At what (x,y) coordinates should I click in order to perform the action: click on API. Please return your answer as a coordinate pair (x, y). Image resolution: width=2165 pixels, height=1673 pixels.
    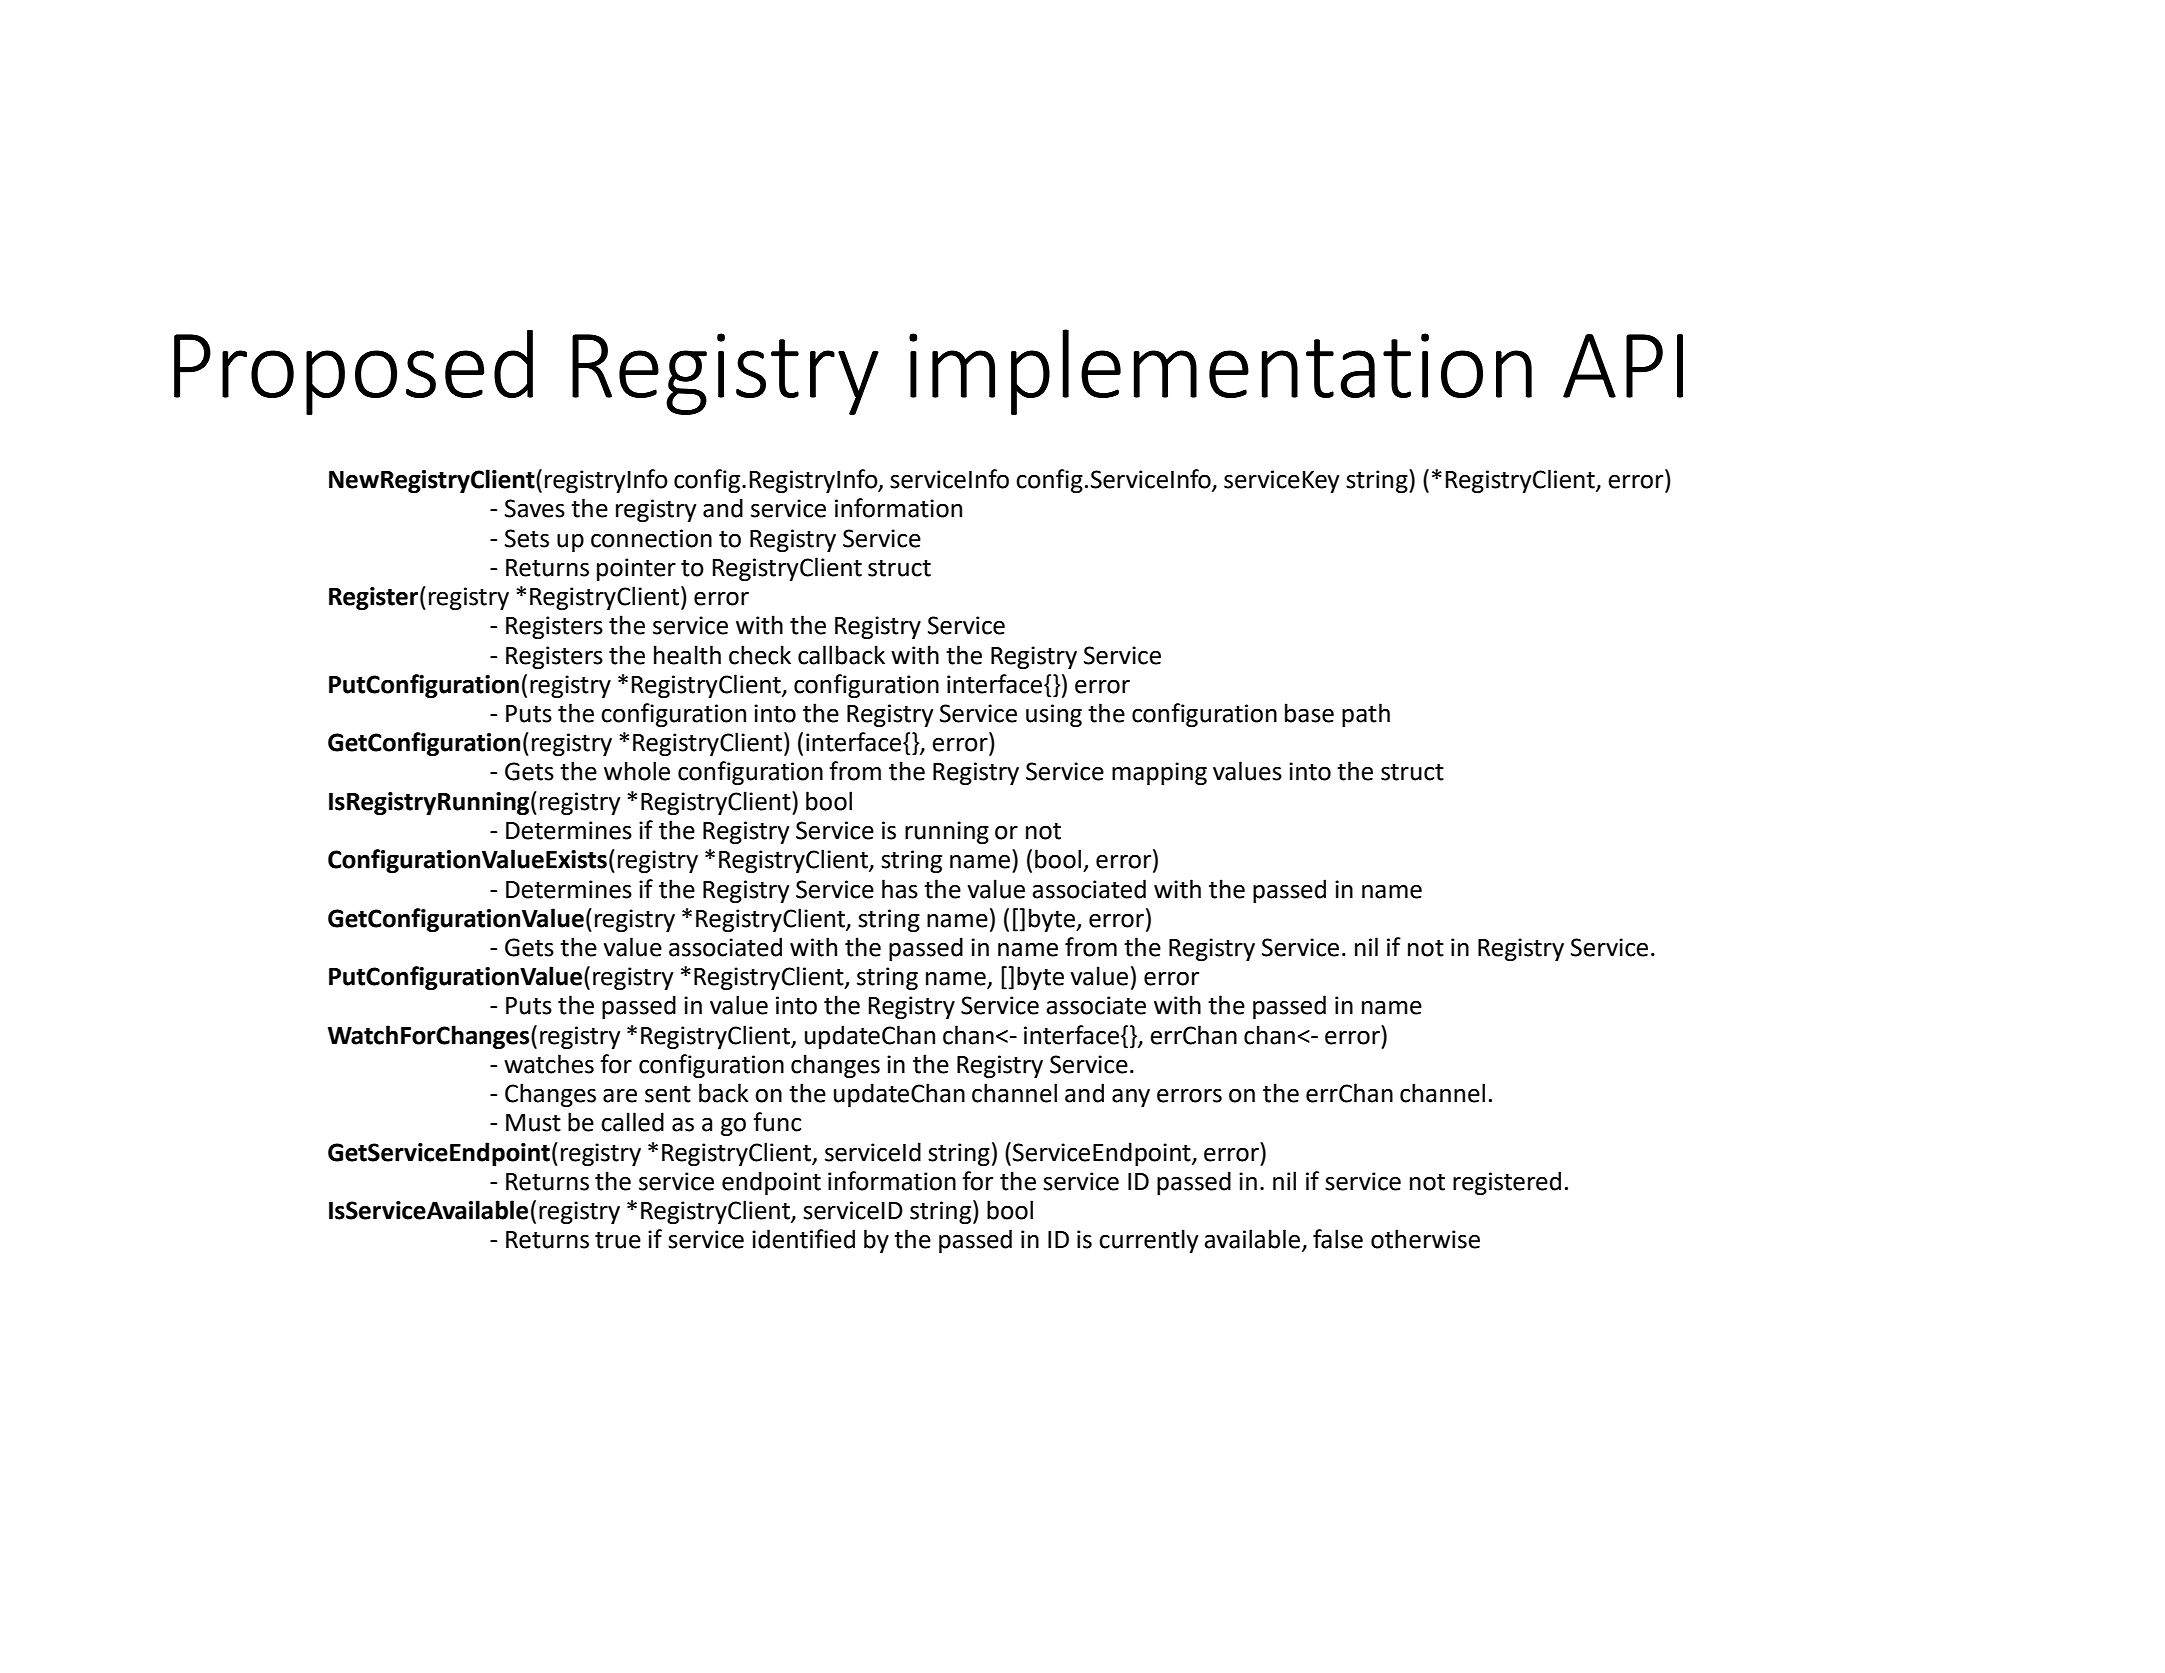
    Looking at the image, I should click on (1623, 366).
